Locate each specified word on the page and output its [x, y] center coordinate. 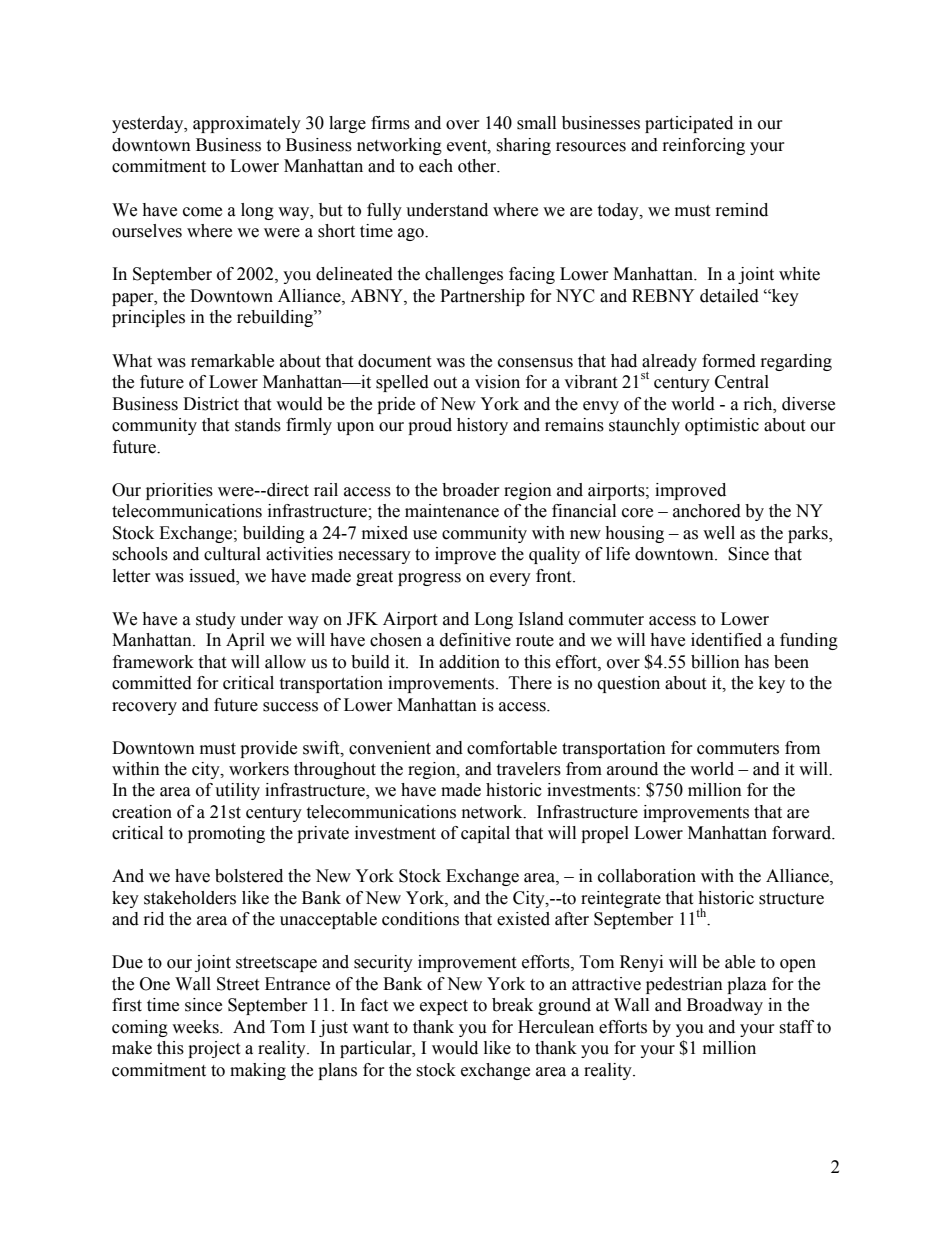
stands [258, 425]
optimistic [722, 426]
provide [268, 749]
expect [444, 1007]
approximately [247, 124]
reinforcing [704, 146]
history [482, 426]
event [468, 146]
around [632, 769]
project [214, 1049]
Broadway [725, 1006]
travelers [528, 769]
